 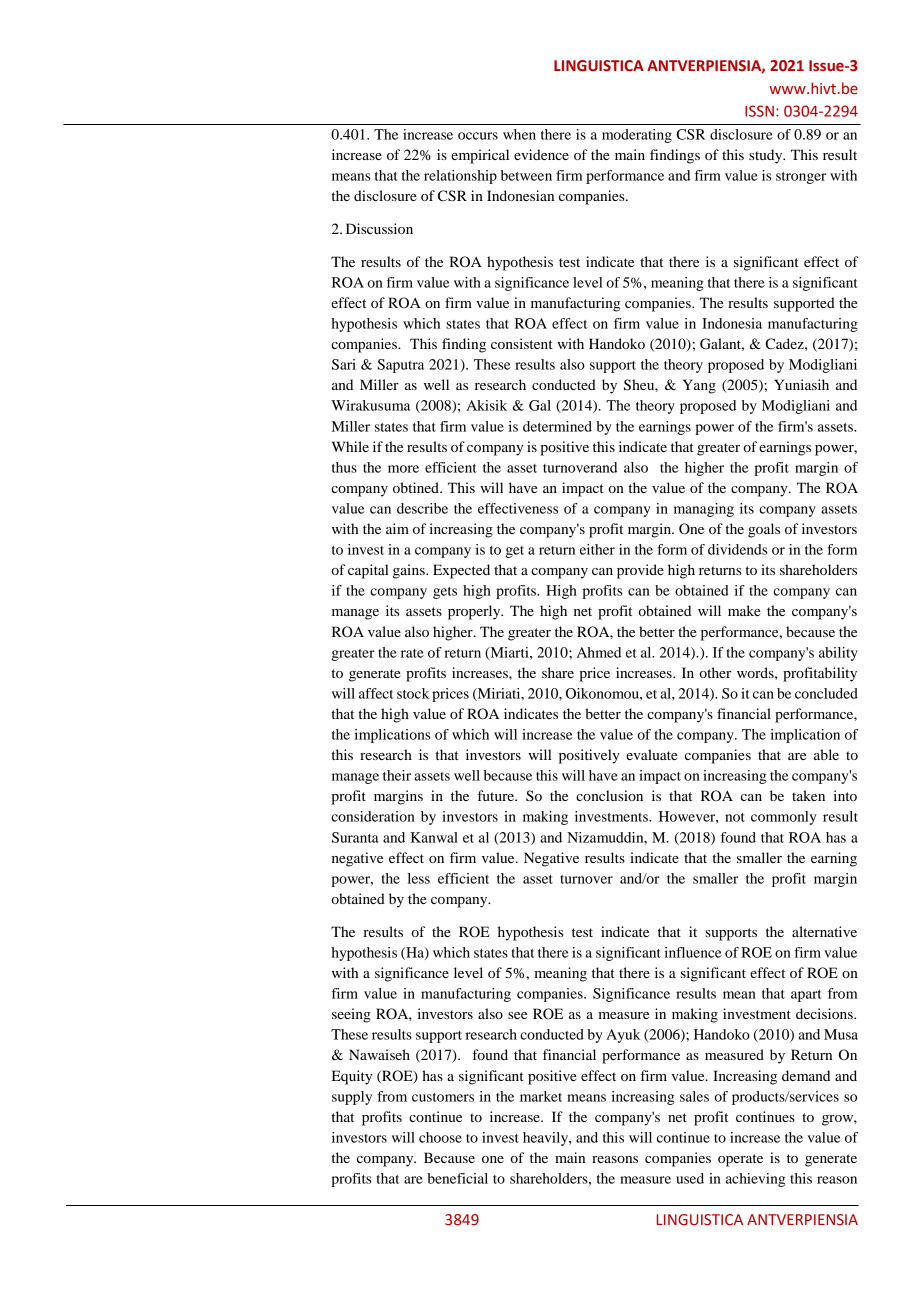 What do you see at coordinates (460, 177) in the page?
I see `relationship` at bounding box center [460, 177].
